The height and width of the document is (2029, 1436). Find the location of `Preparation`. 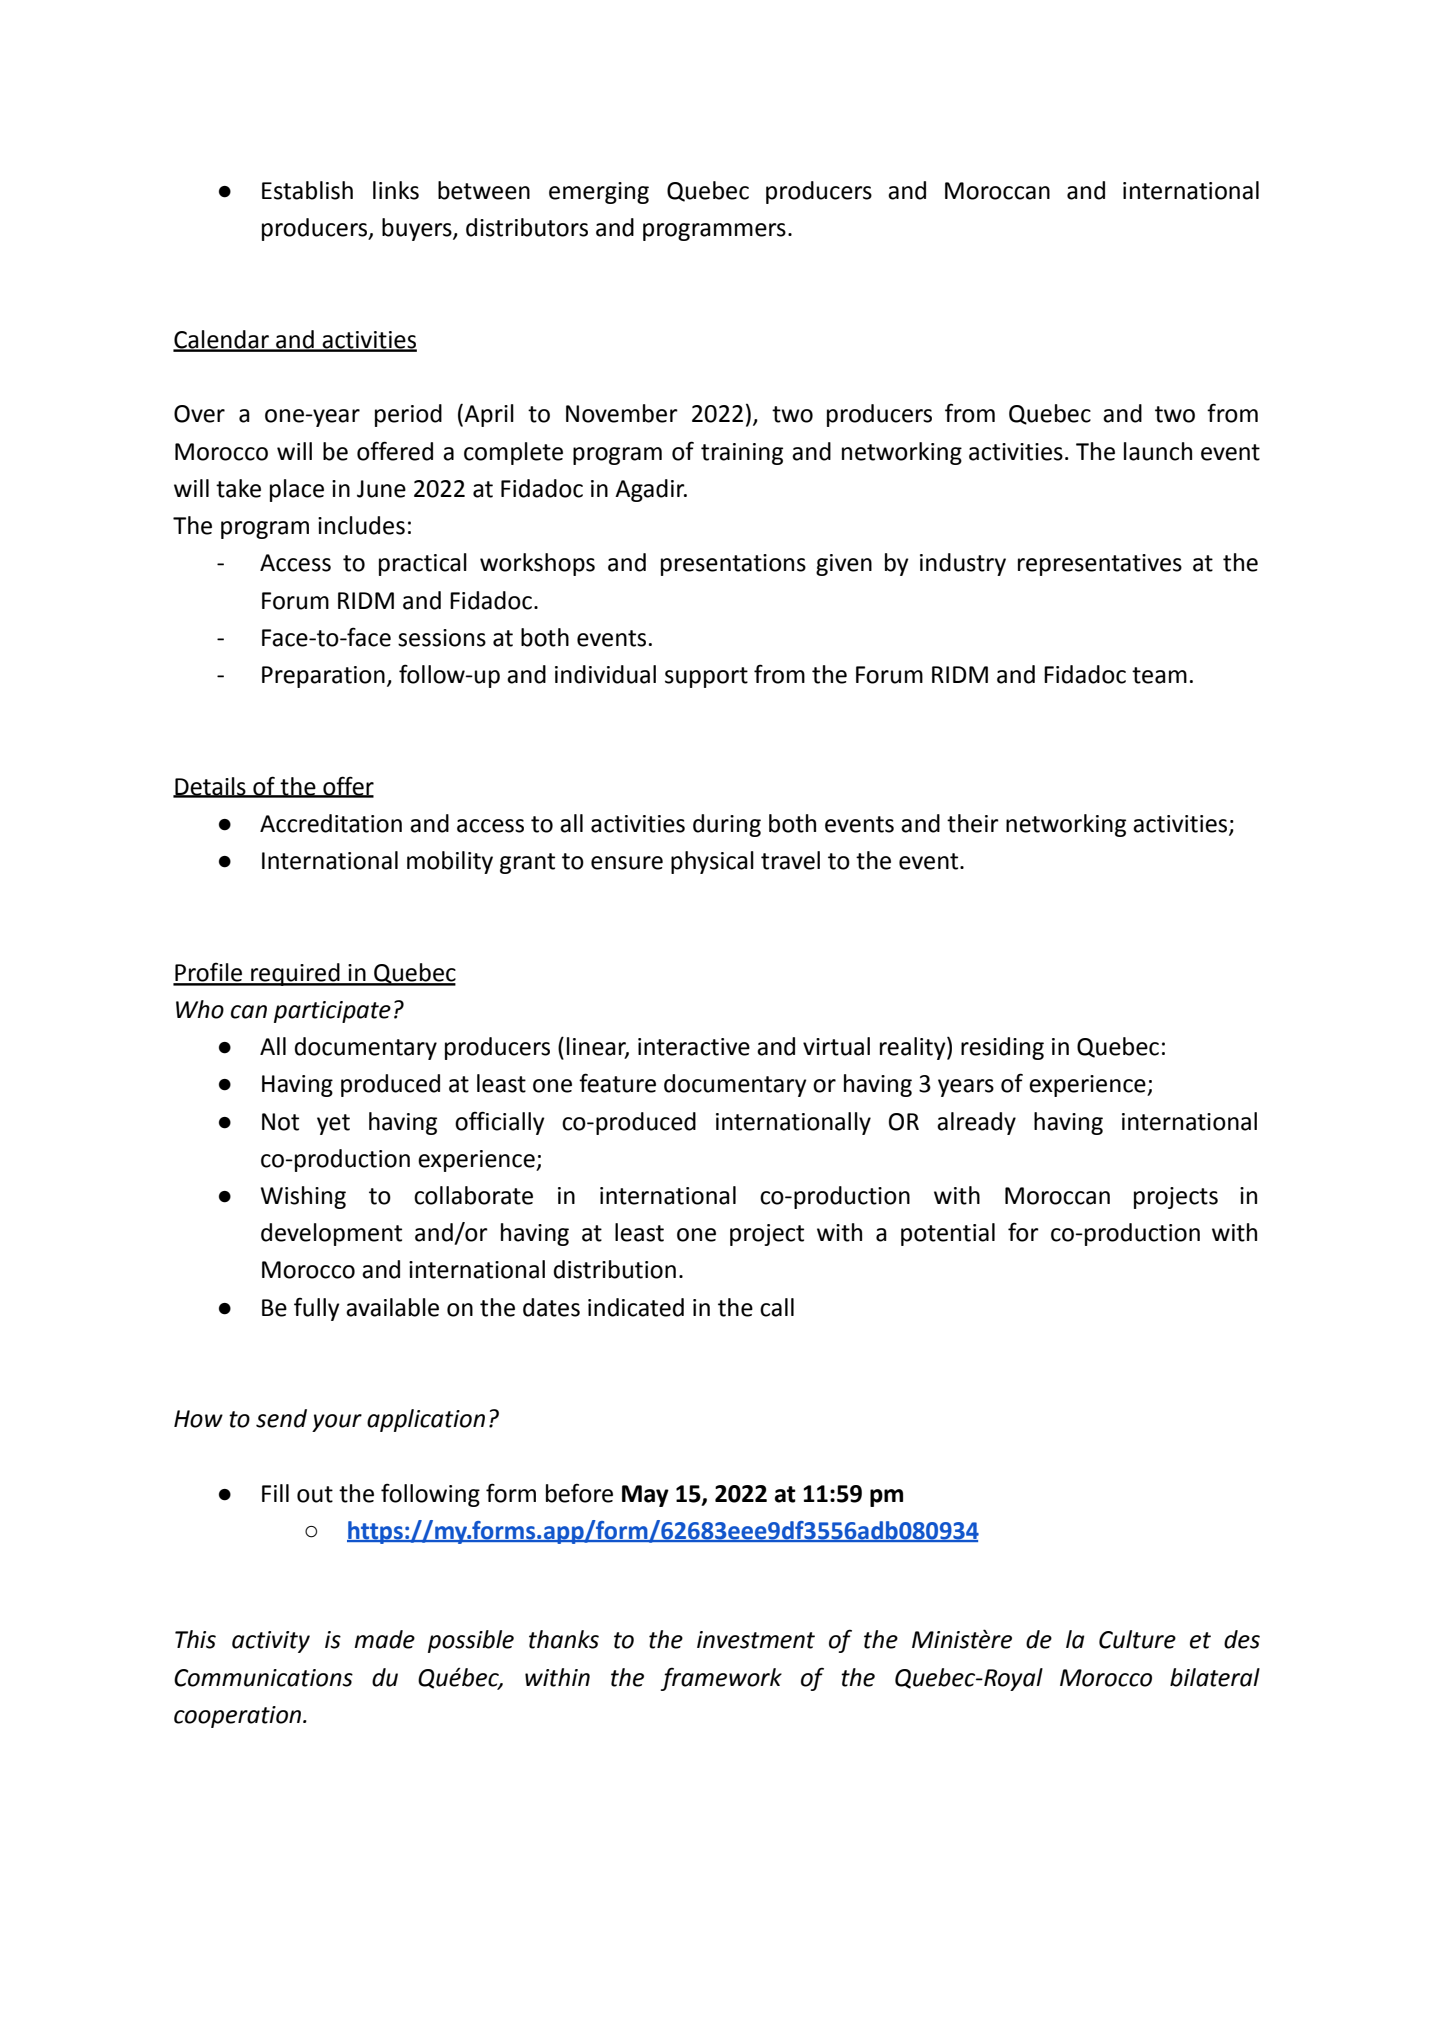

Preparation is located at coordinates (323, 677).
